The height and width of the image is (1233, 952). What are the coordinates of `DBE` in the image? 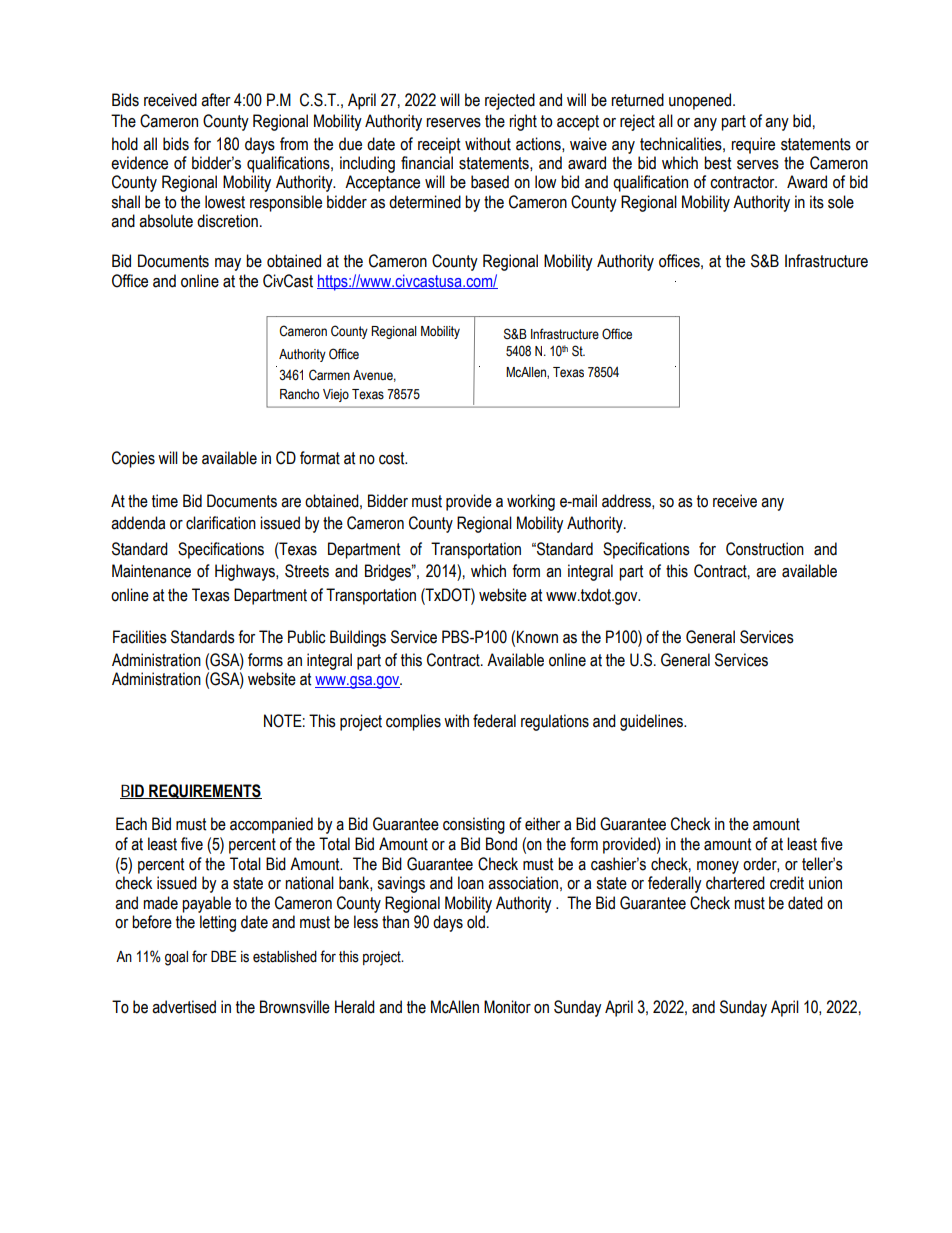 It's located at (224, 956).
